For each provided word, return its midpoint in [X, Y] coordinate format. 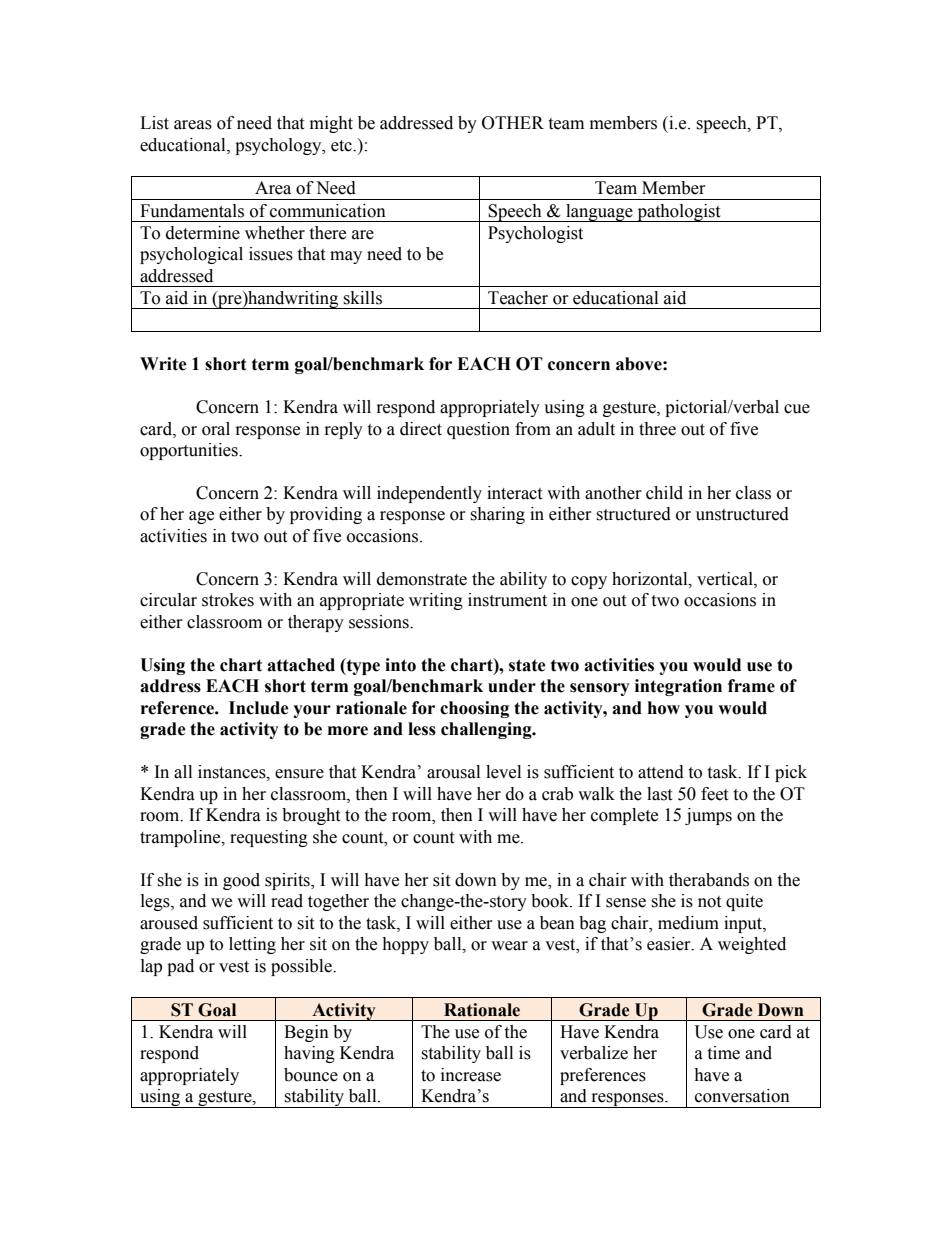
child [664, 493]
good [241, 881]
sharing [497, 515]
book [551, 901]
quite [744, 902]
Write [163, 364]
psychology [279, 146]
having [309, 1054]
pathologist [679, 213]
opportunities [190, 451]
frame [751, 686]
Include [259, 708]
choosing [474, 709]
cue [797, 409]
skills [362, 298]
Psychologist [535, 234]
